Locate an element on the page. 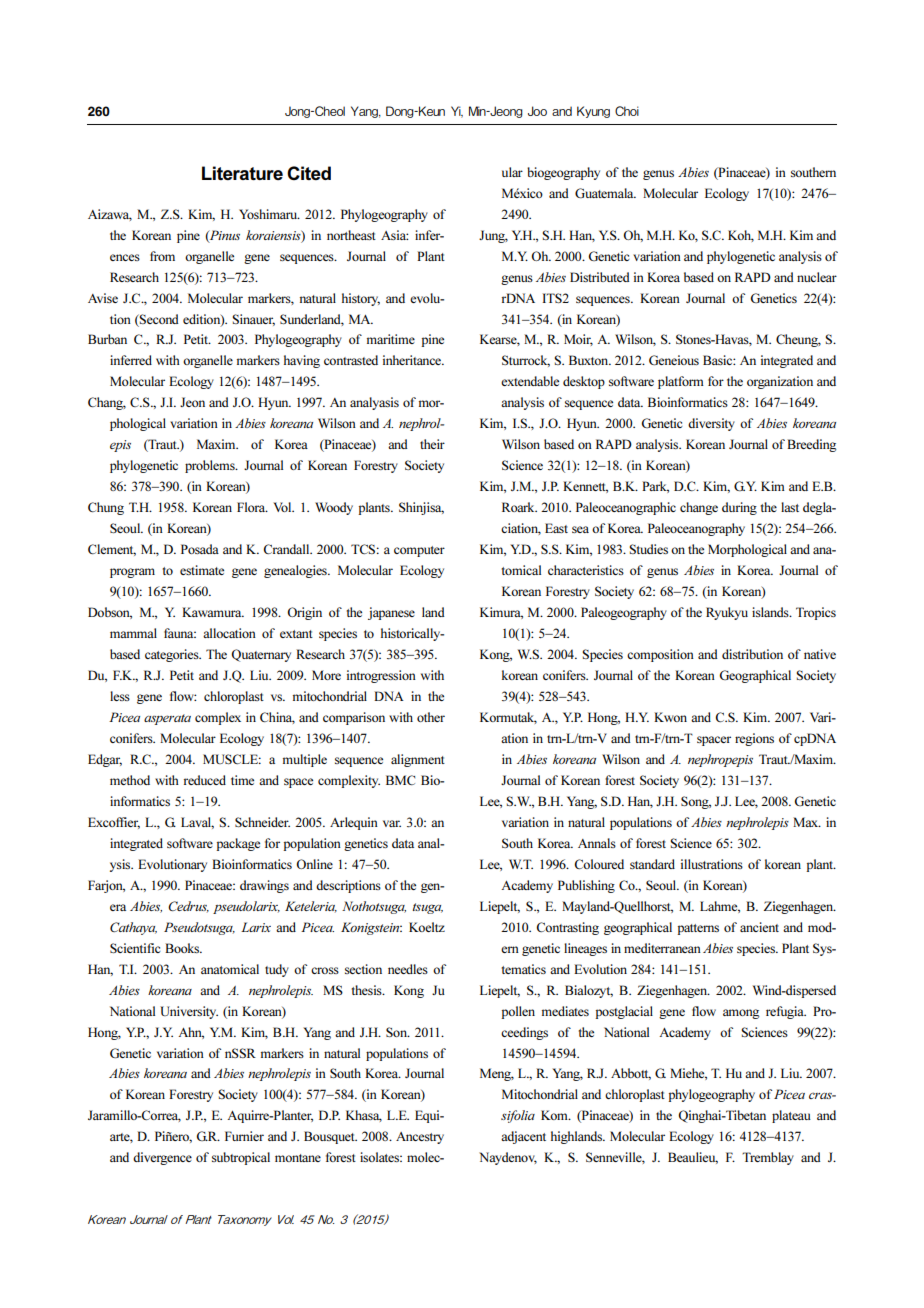 The image size is (924, 1308). Joo is located at coordinates (537, 111).
